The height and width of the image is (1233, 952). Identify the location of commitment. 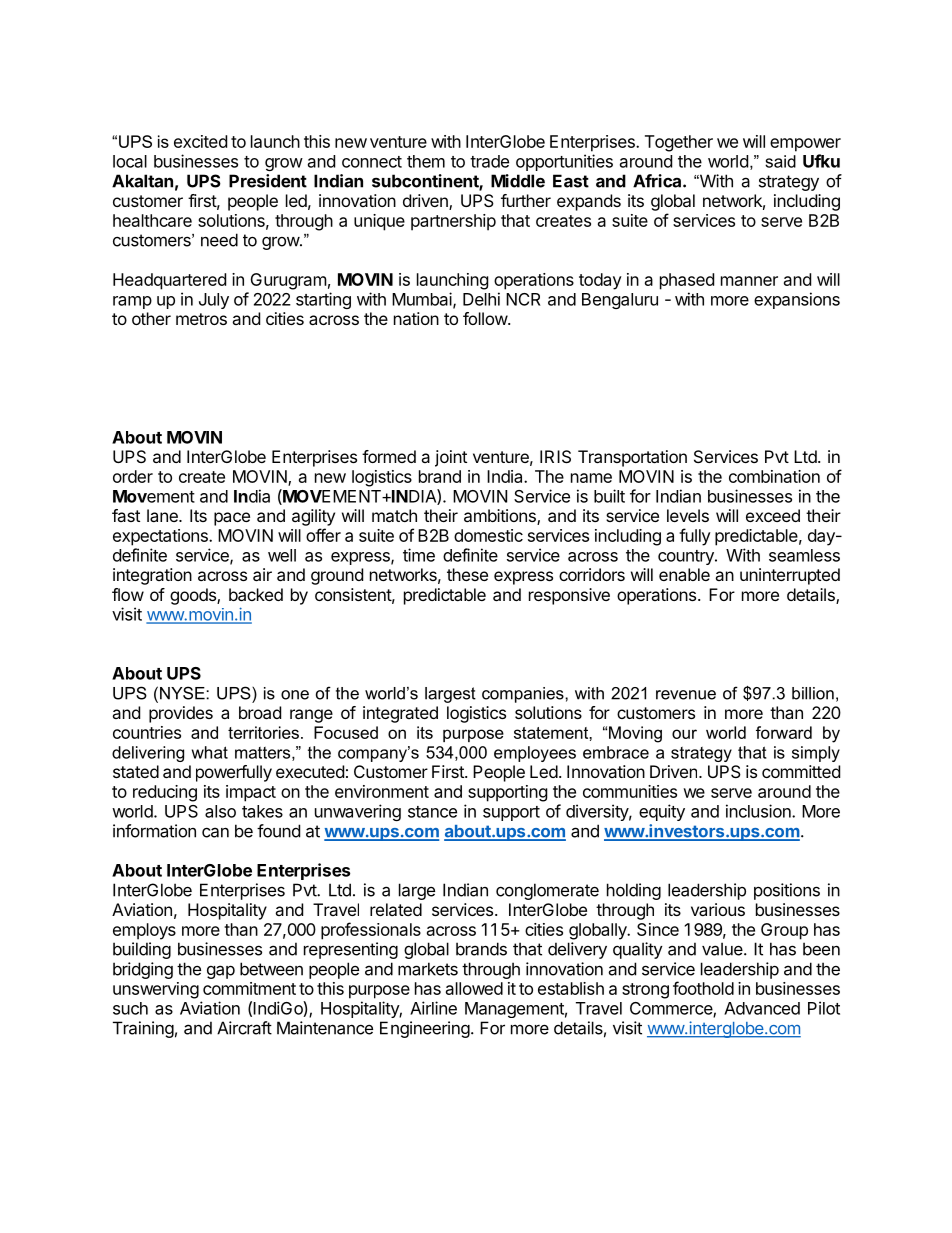
(249, 988).
